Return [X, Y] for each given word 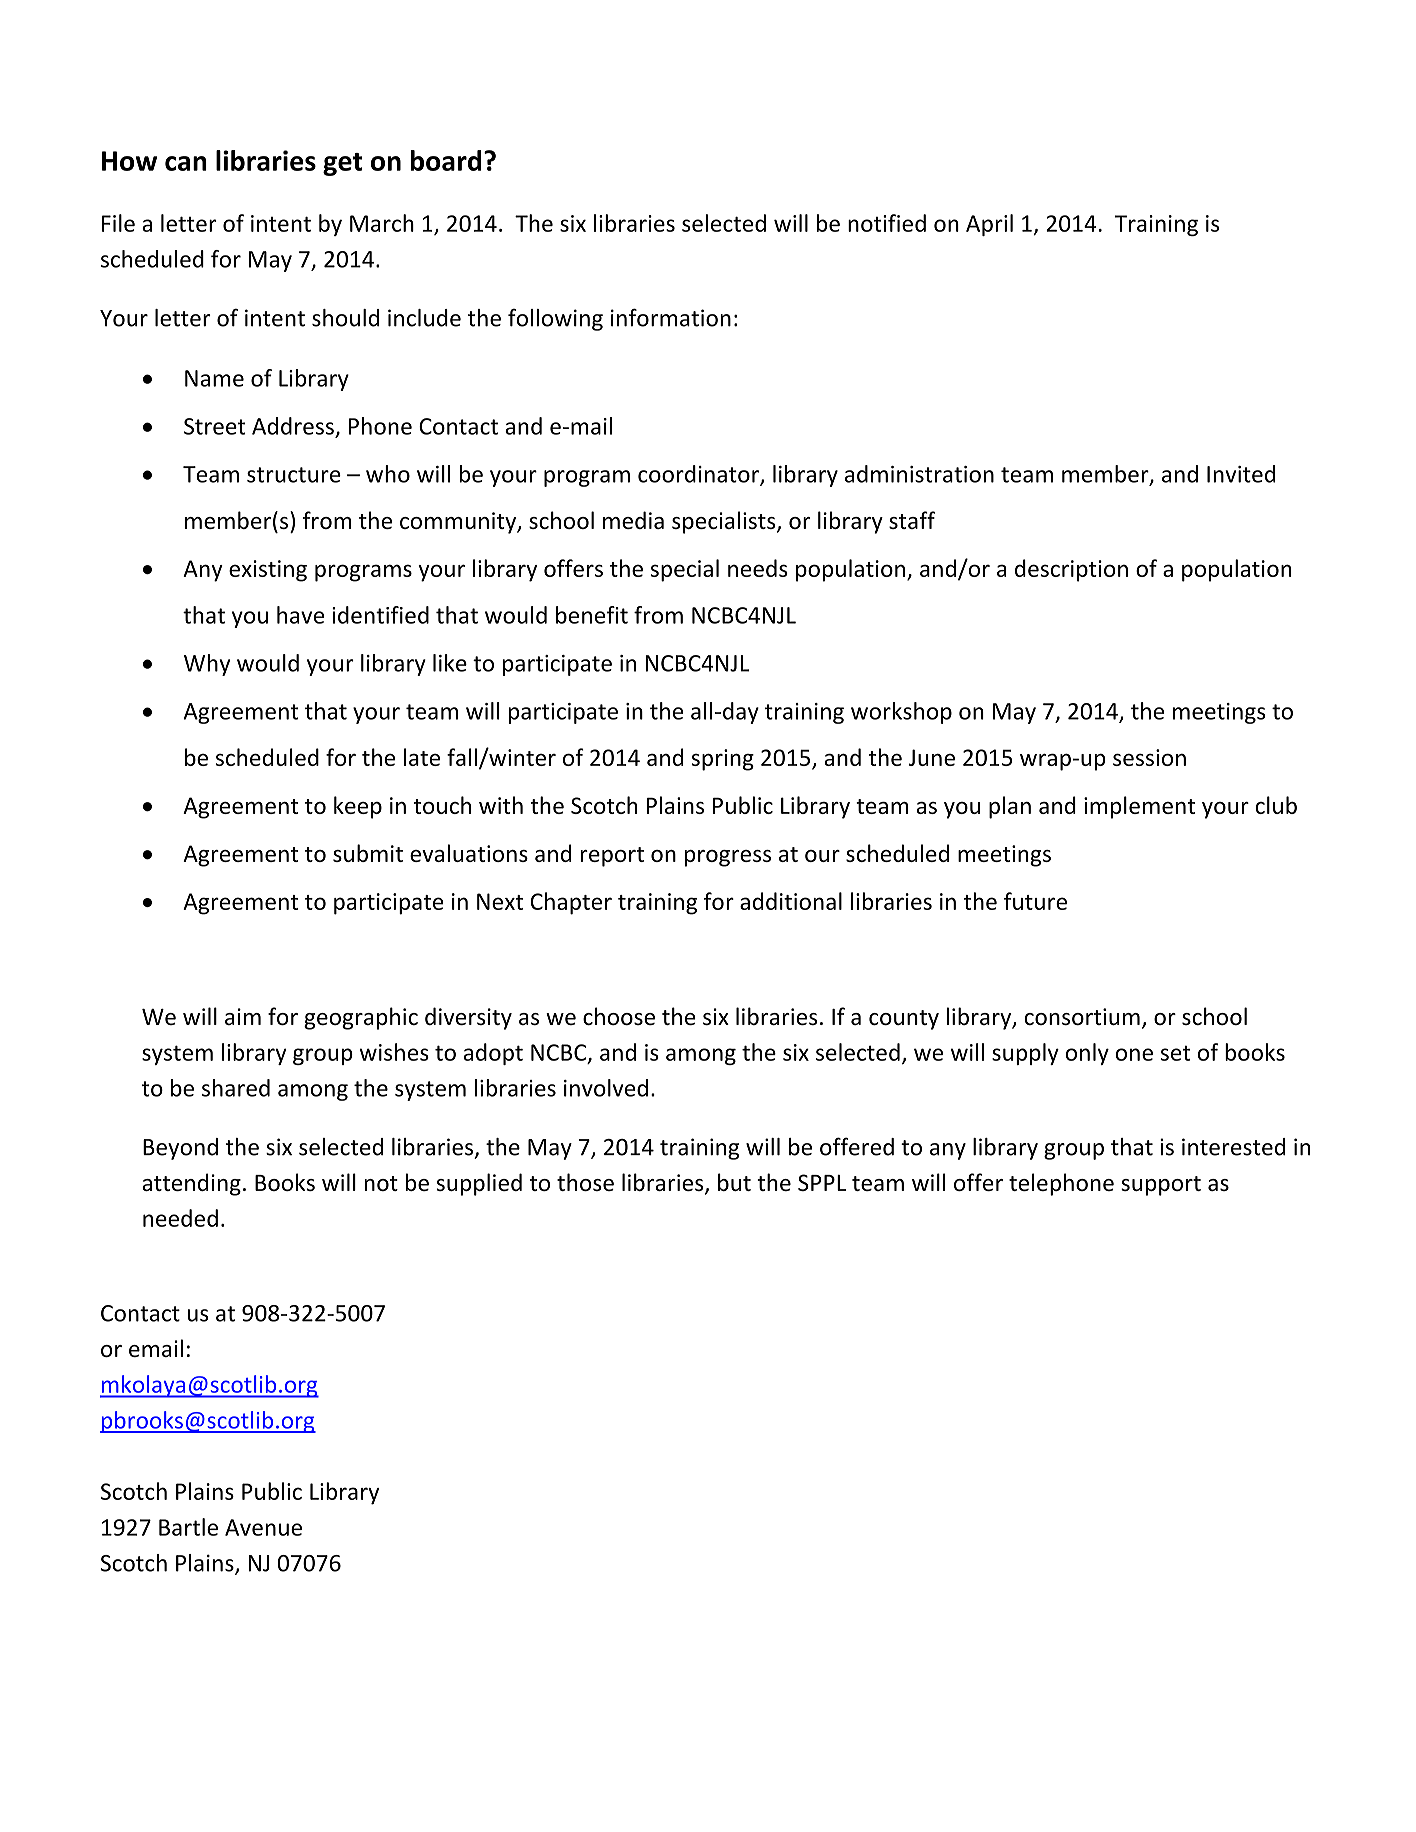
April [989, 225]
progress [728, 858]
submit [368, 853]
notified [887, 223]
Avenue [263, 1527]
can [186, 163]
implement [1139, 807]
